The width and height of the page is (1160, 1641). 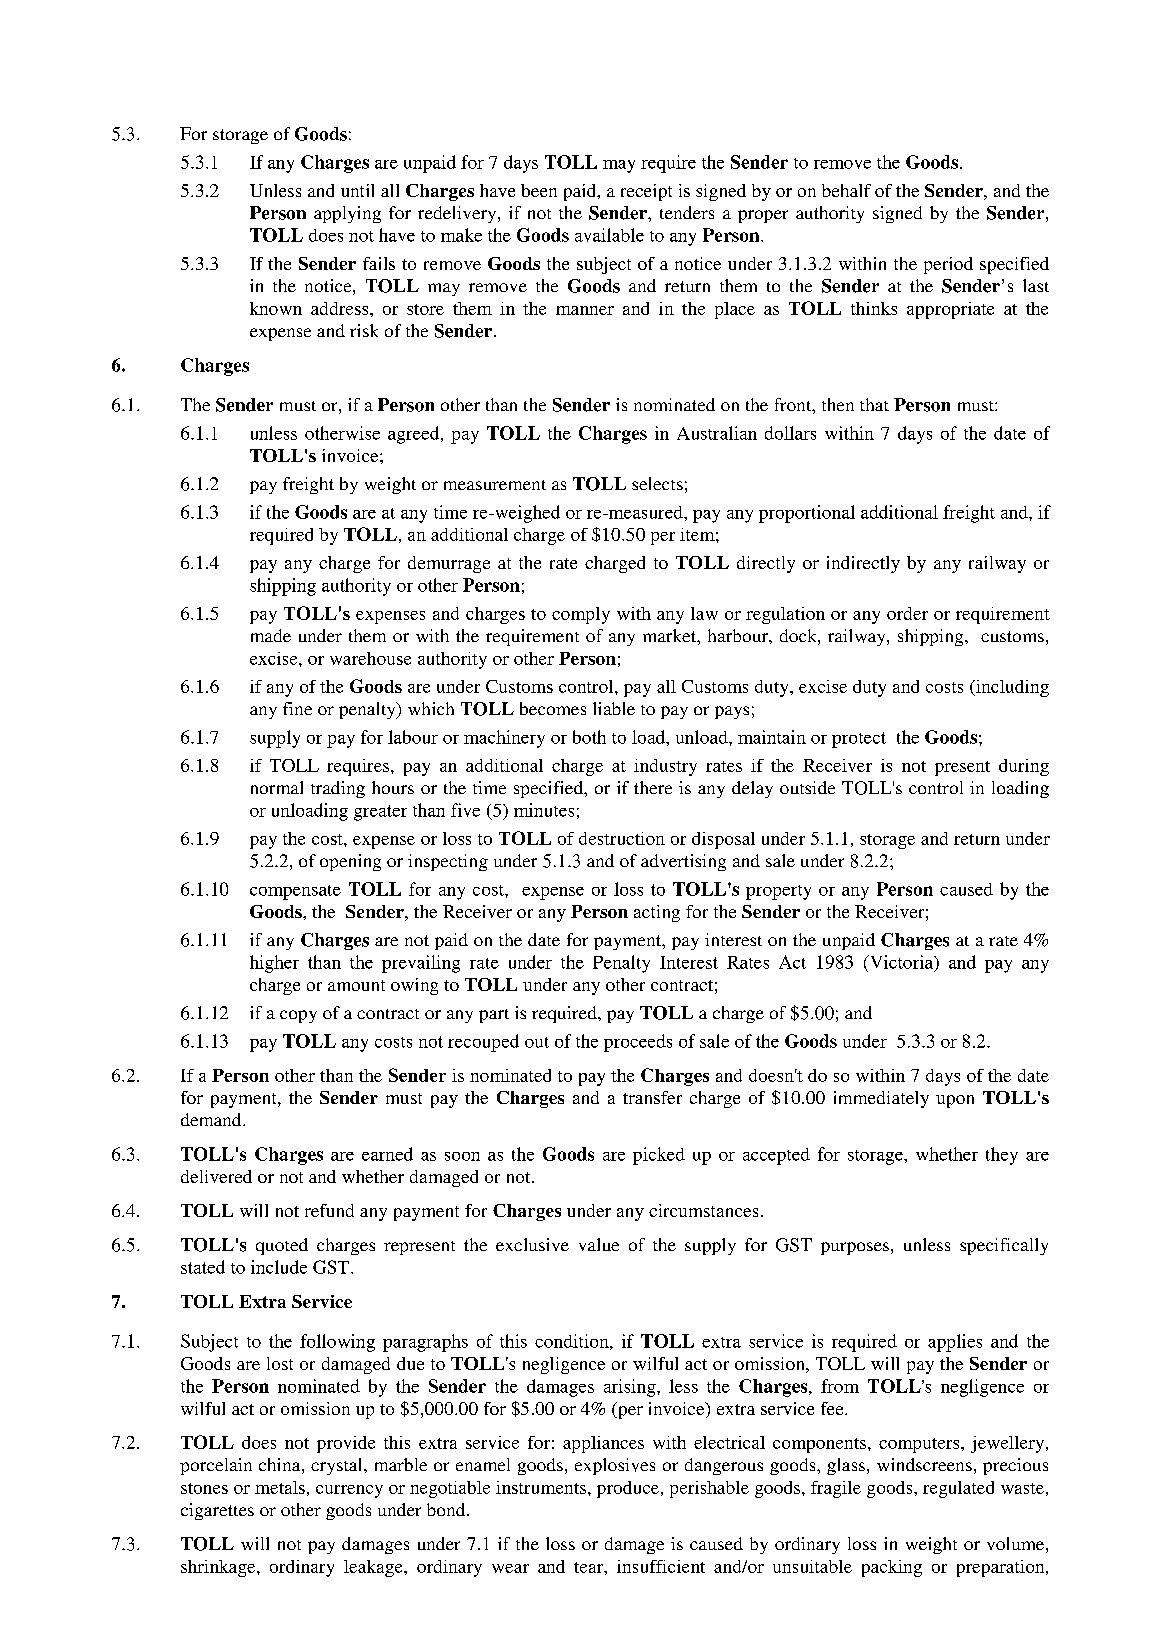 I want to click on metals, so click(x=280, y=1487).
